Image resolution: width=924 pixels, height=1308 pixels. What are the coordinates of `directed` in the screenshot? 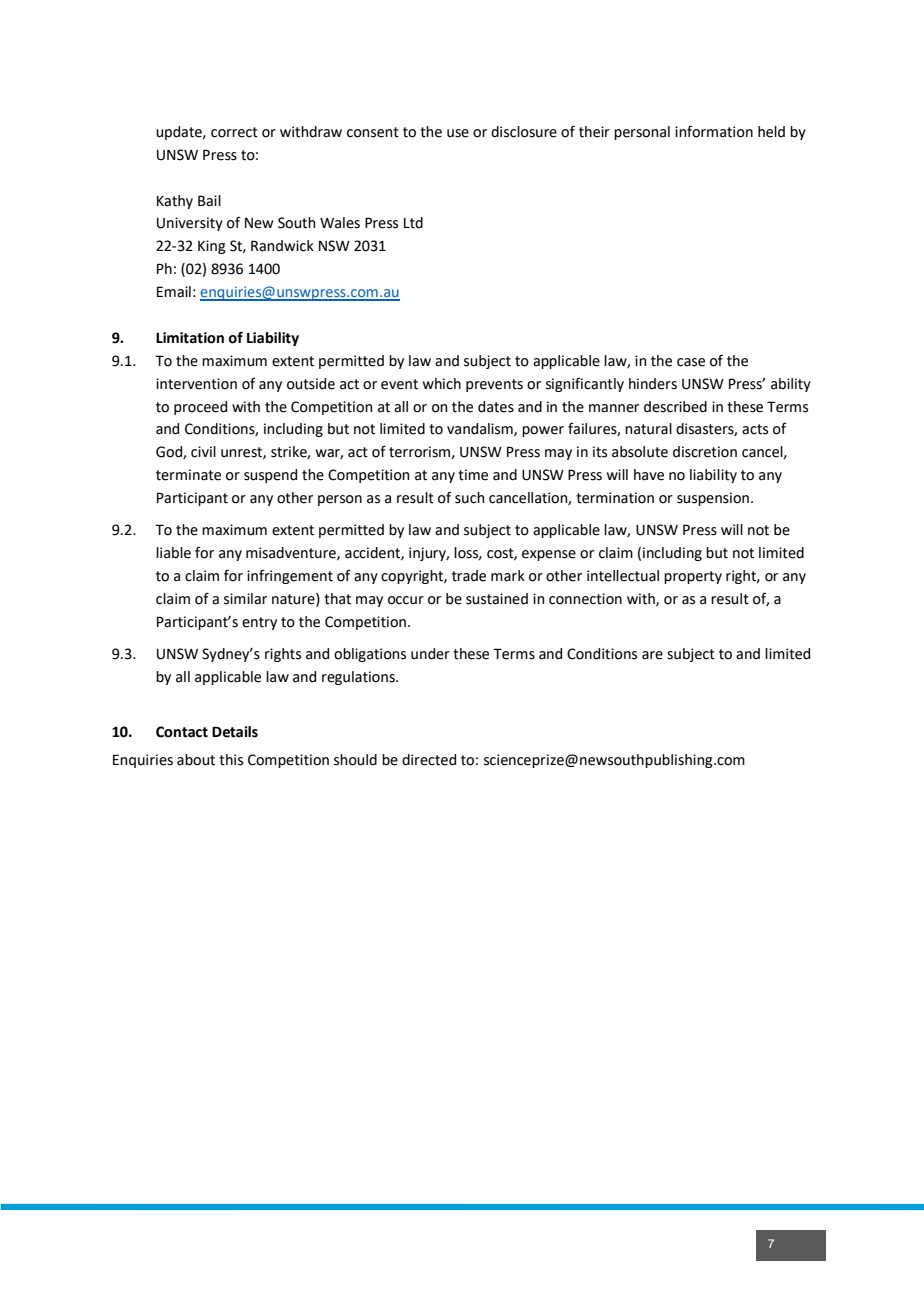 It's located at (429, 760).
